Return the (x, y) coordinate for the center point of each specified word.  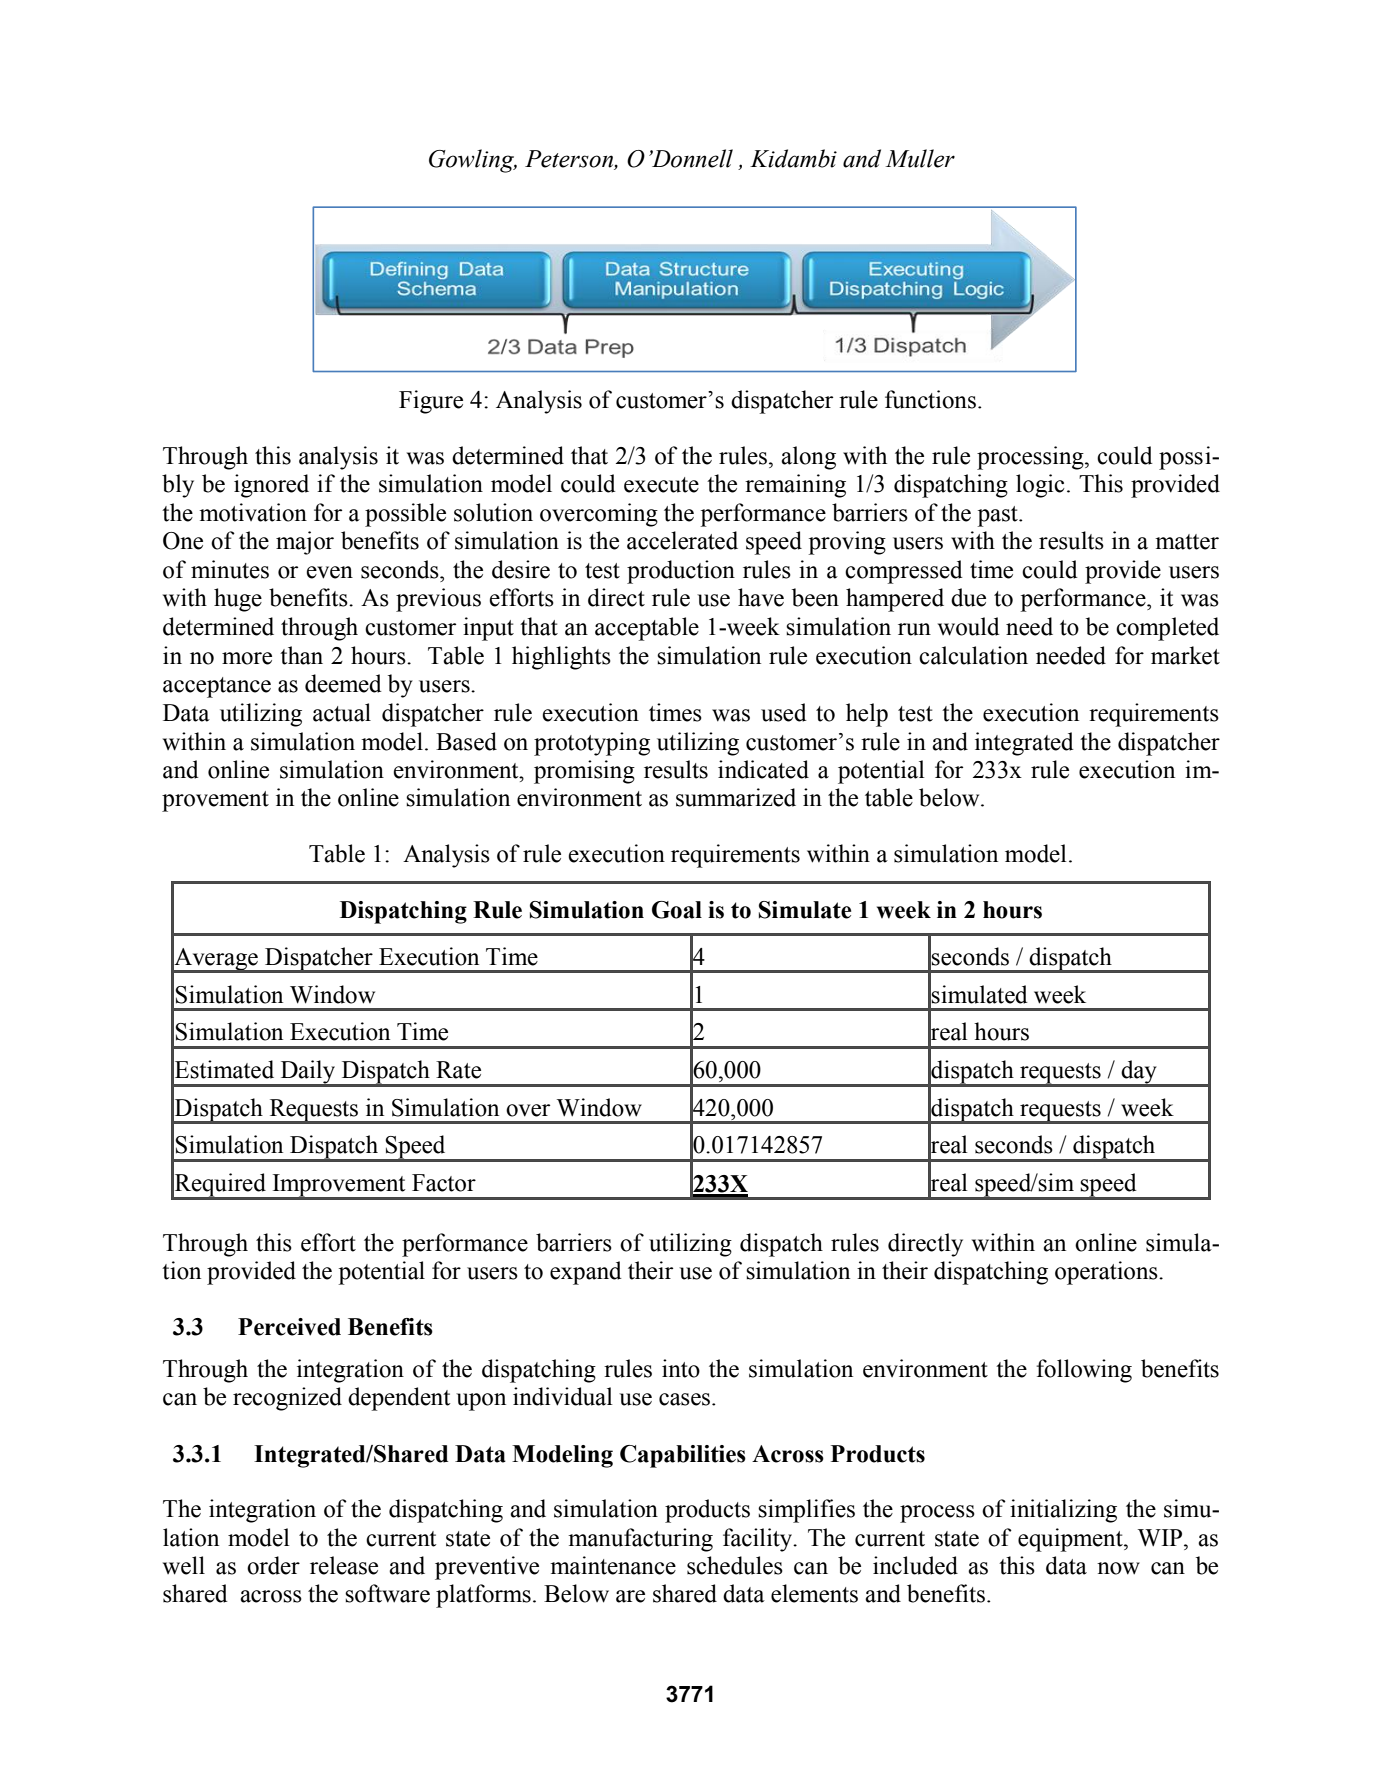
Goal (677, 910)
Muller (920, 158)
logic (1040, 486)
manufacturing (640, 1540)
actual (342, 712)
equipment (1071, 1540)
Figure (431, 402)
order (273, 1565)
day (1139, 1073)
